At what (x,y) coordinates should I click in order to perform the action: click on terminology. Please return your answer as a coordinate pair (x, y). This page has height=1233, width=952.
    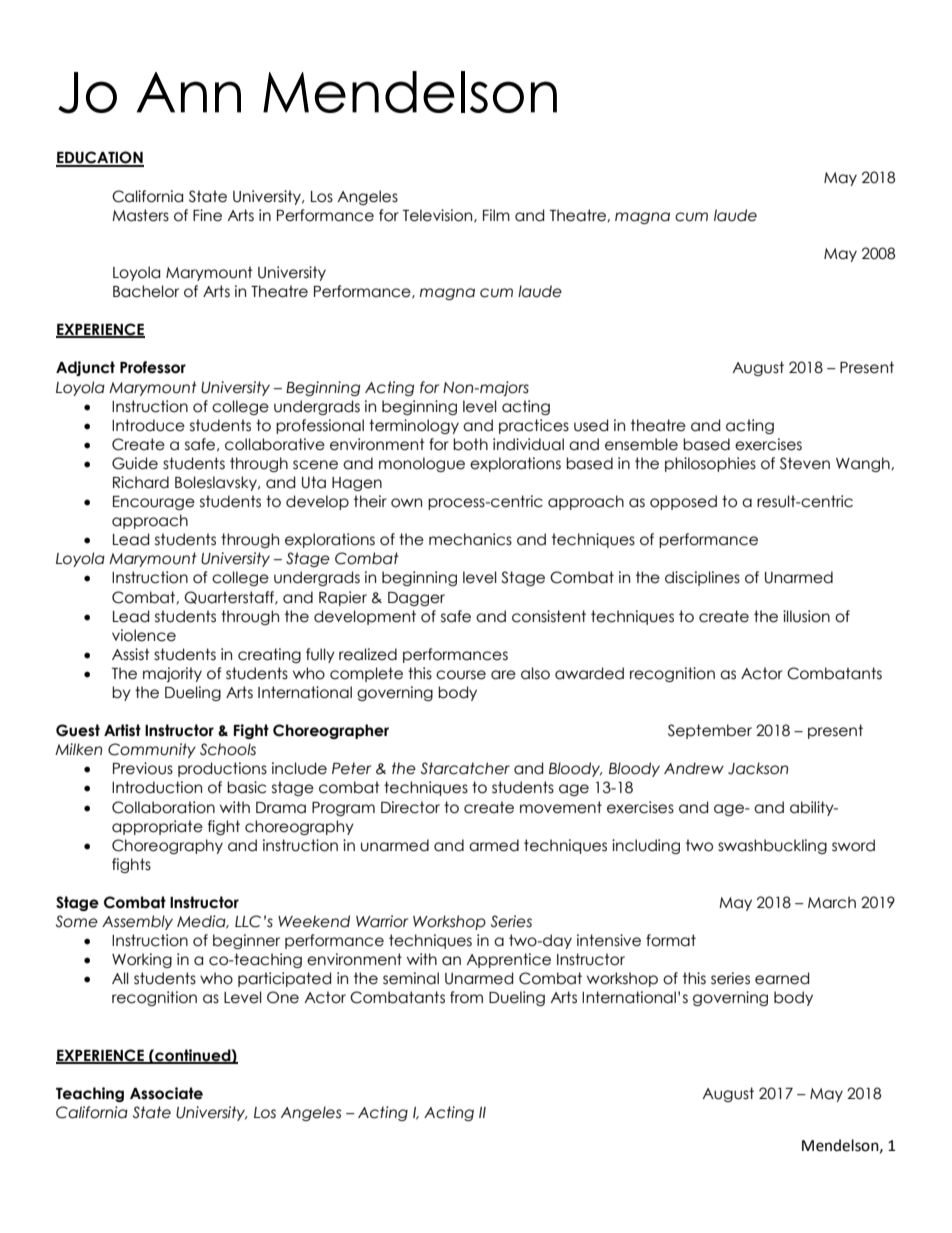
    Looking at the image, I should click on (414, 426).
